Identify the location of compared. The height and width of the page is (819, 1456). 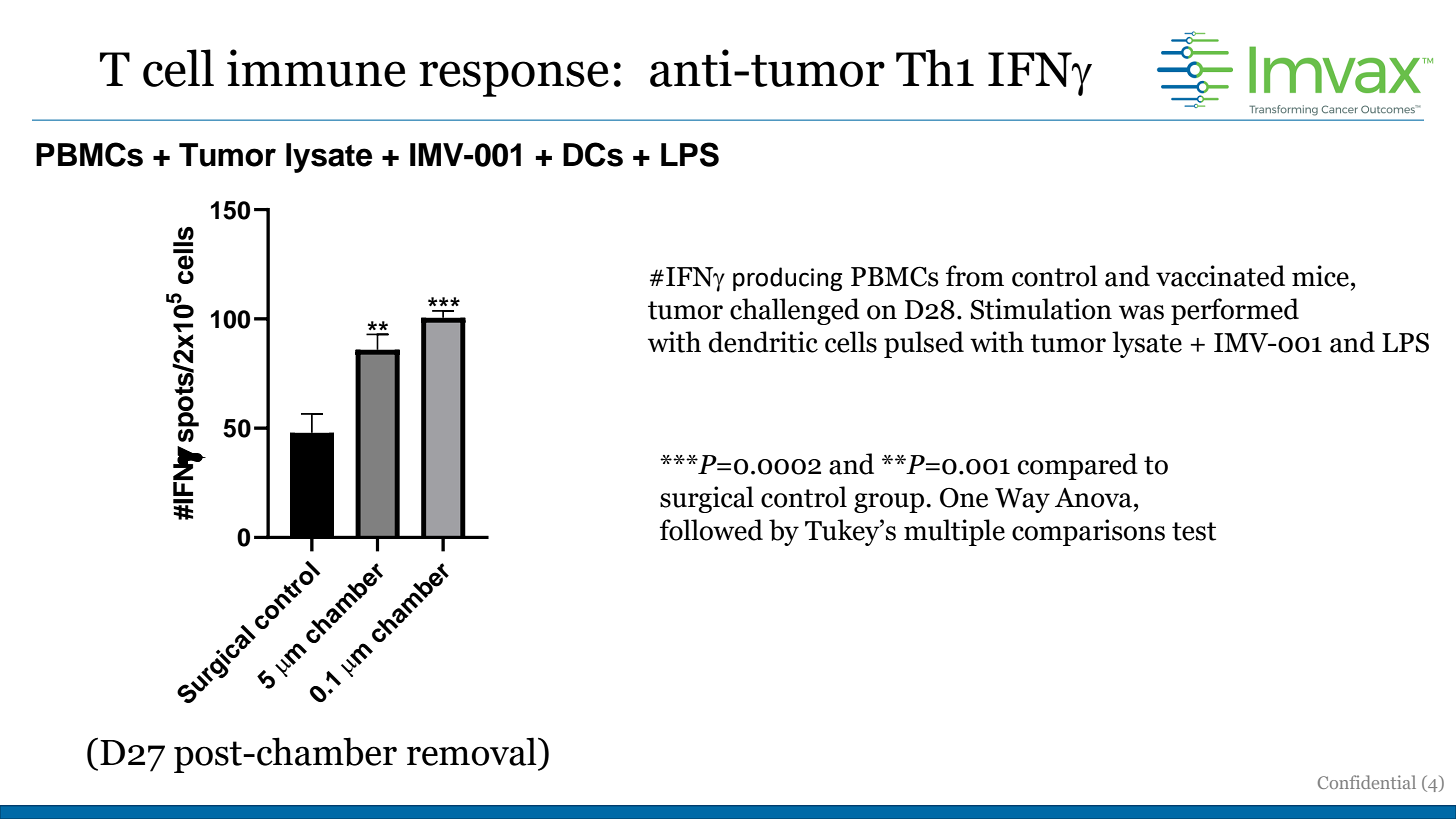
(1078, 466).
